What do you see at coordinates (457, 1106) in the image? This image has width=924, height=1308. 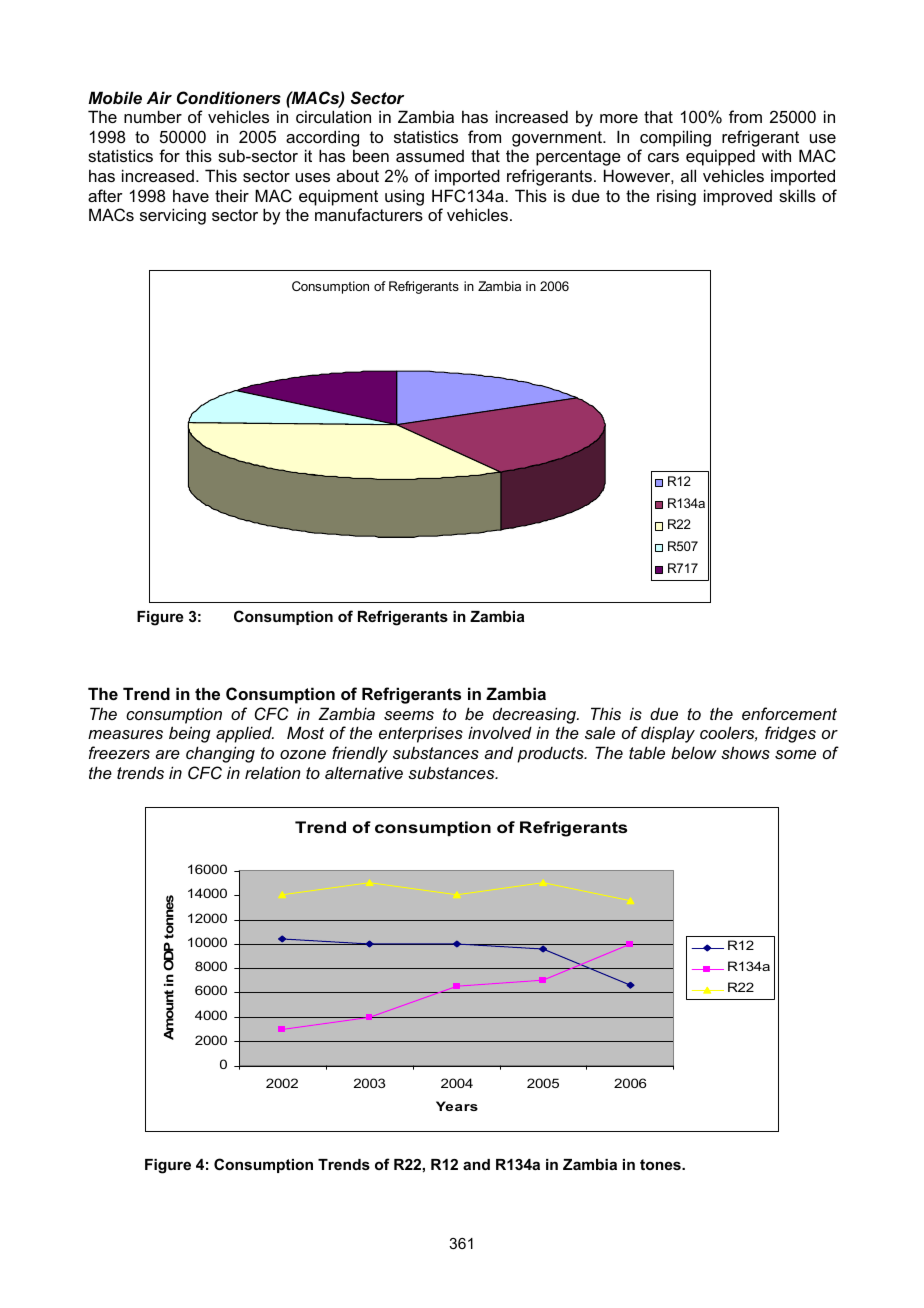 I see `Years` at bounding box center [457, 1106].
